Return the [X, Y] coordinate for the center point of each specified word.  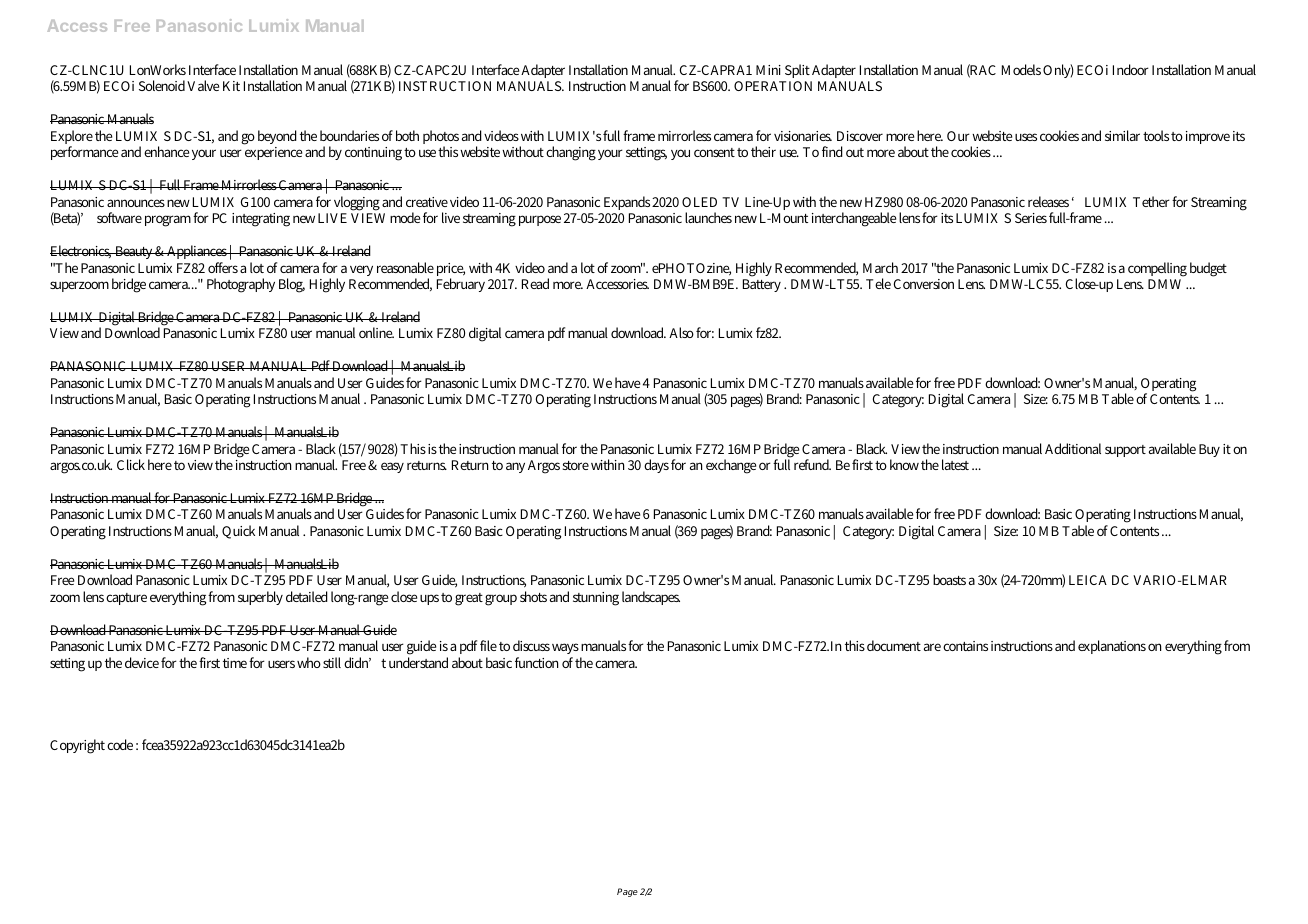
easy [392, 467]
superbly [260, 598]
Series [1031, 218]
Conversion [924, 284]
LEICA [1088, 580]
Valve [203, 85]
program [168, 221]
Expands [627, 203]
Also [681, 332]
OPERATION [773, 86]
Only [1058, 71]
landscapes [651, 598]
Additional [1073, 448]
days [656, 466]
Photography [241, 285]
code [120, 744]
